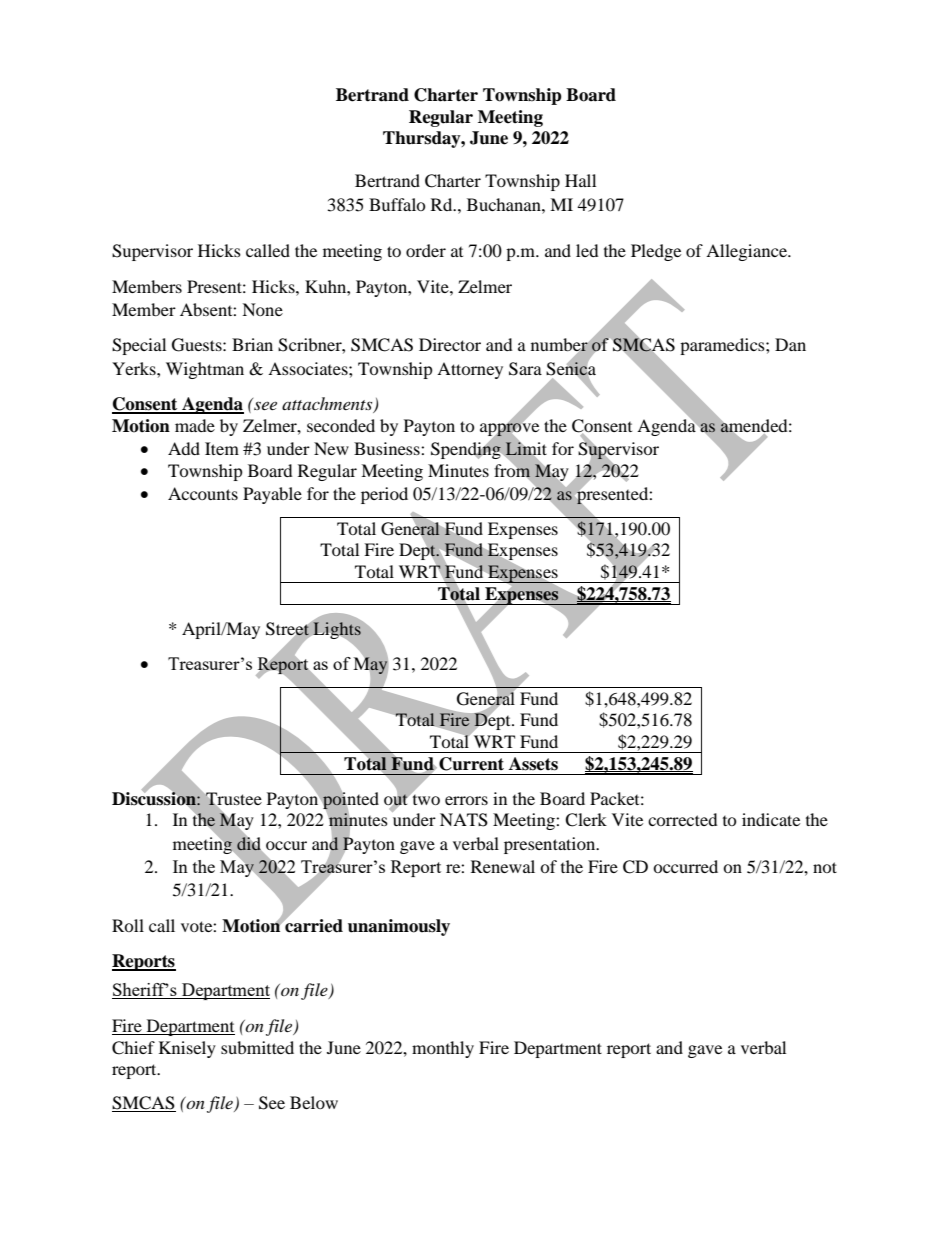 The width and height of the screenshot is (952, 1233). I want to click on indicate, so click(771, 819).
